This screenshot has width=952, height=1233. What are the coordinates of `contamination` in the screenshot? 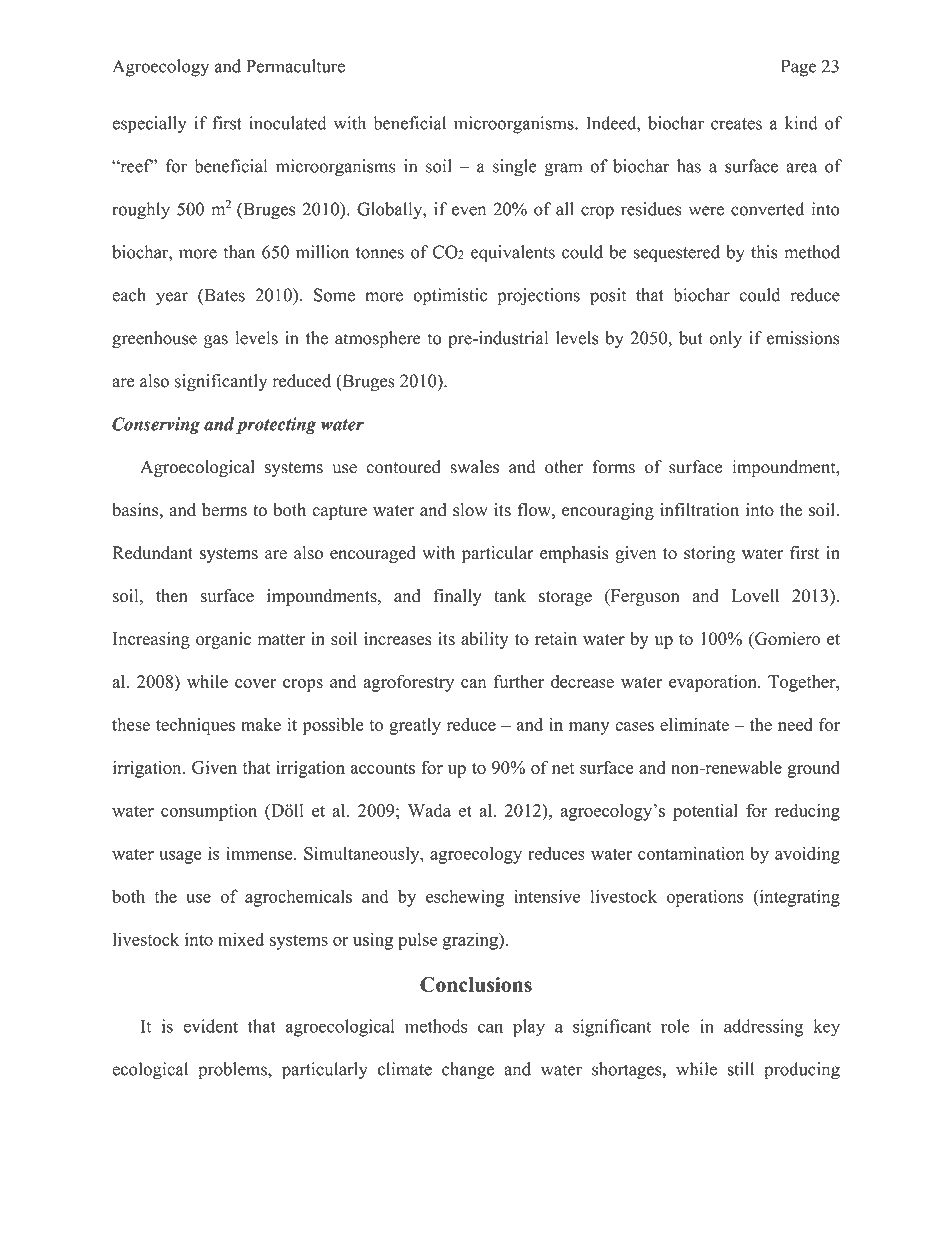 It's located at (691, 853).
